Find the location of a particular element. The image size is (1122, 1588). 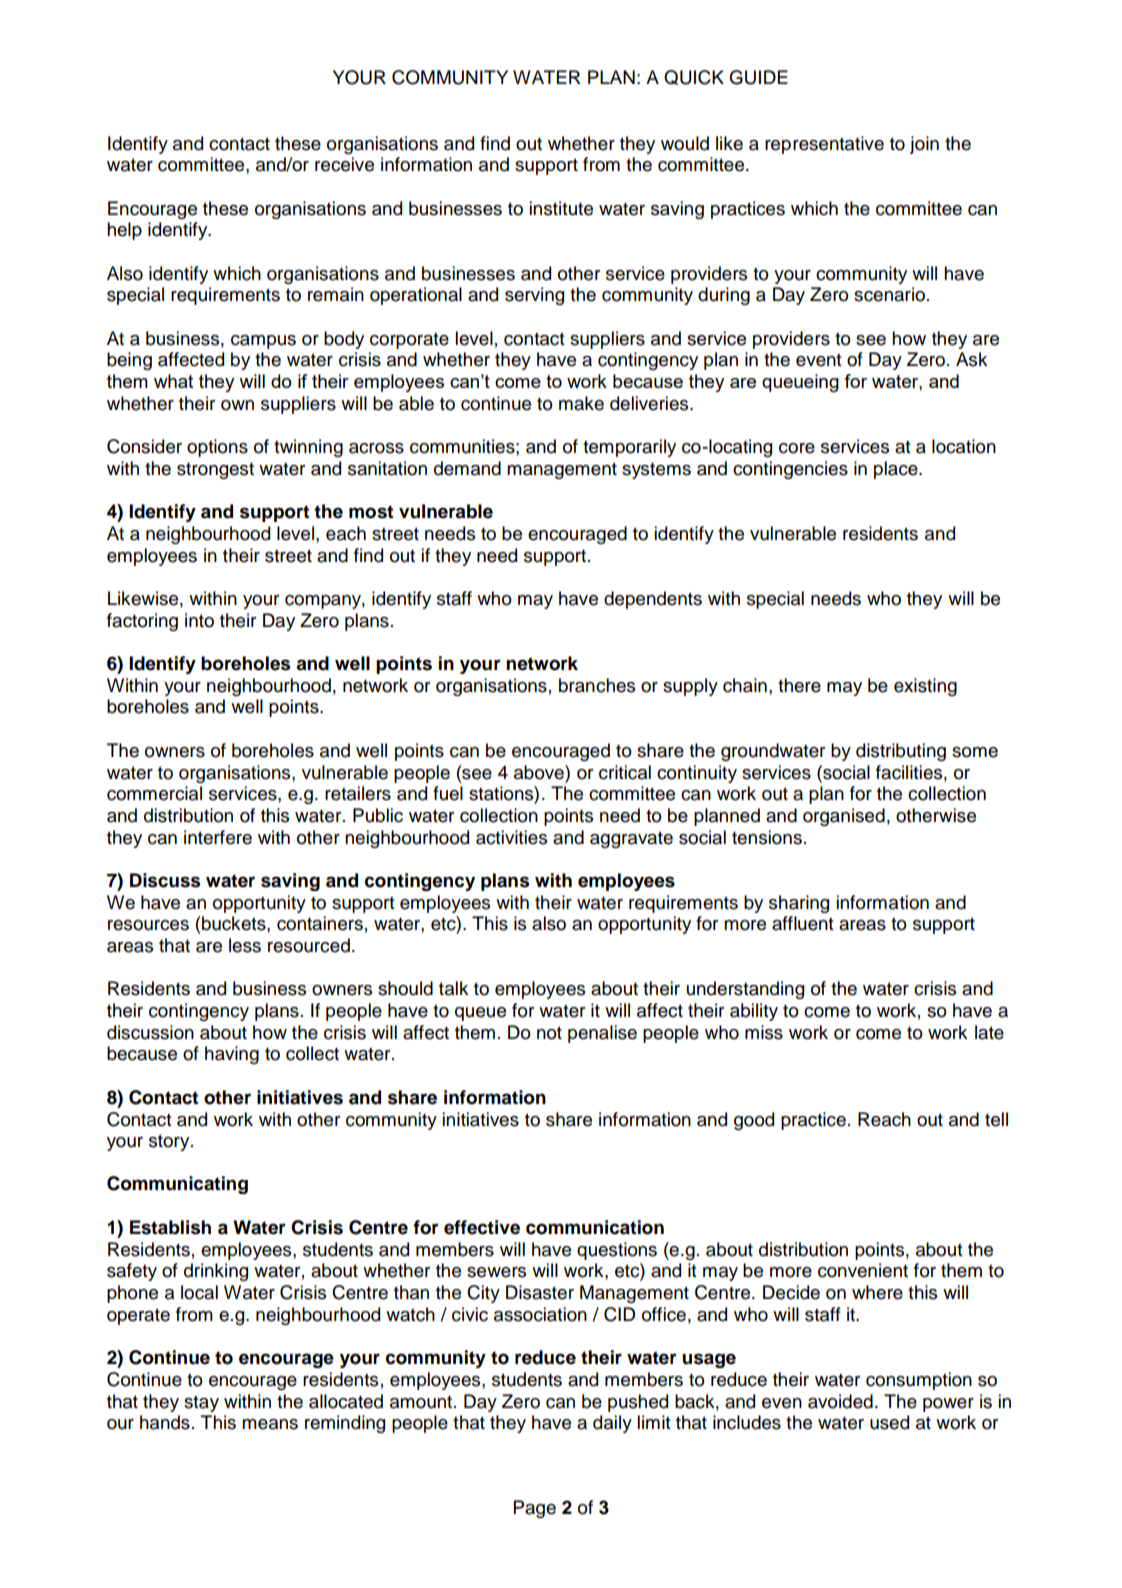

institute is located at coordinates (561, 208).
